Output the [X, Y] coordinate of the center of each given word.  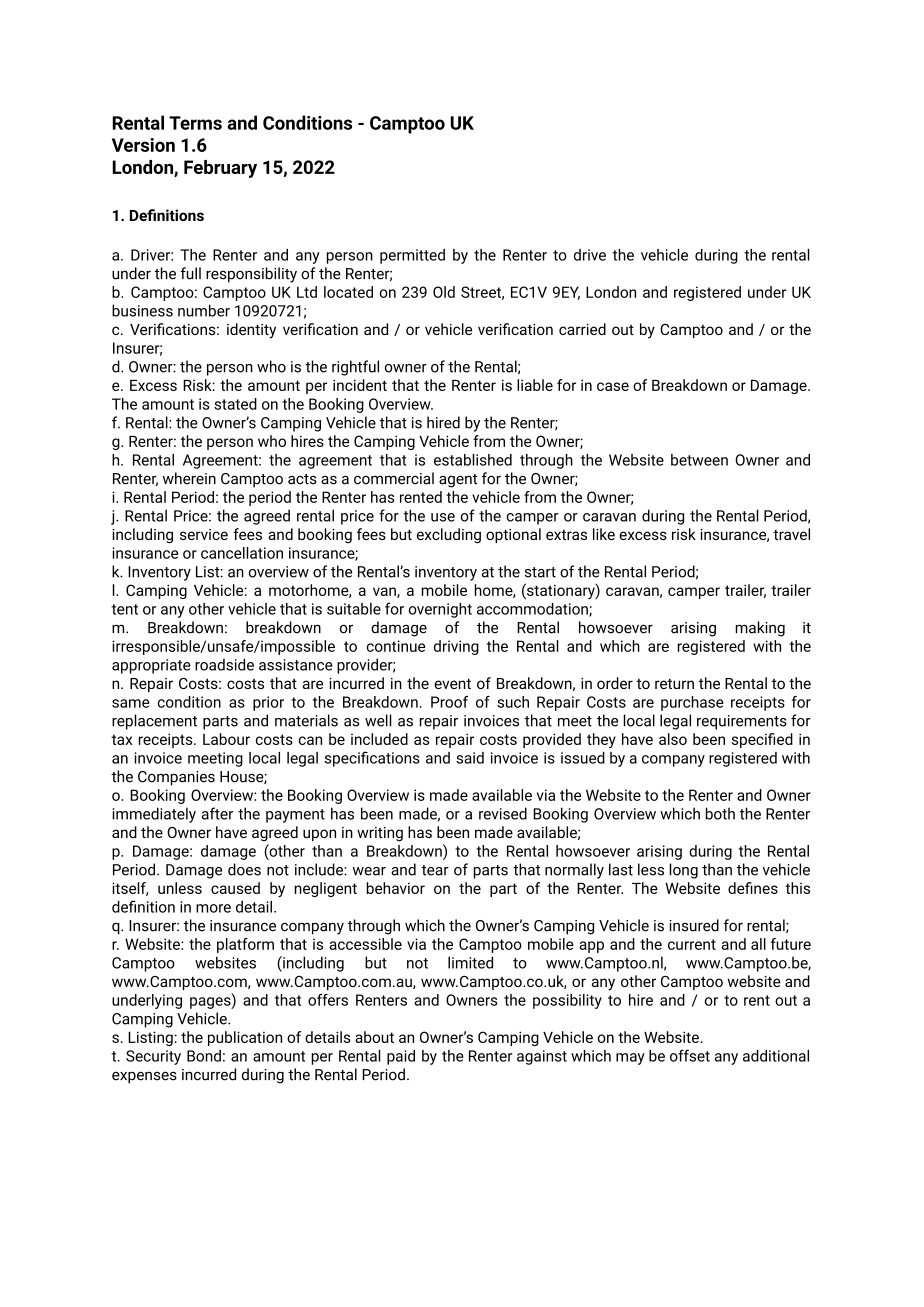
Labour [226, 739]
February [220, 169]
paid [401, 1057]
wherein [189, 478]
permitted [412, 256]
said [470, 758]
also [673, 739]
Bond [204, 1056]
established [473, 460]
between [699, 460]
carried [582, 329]
